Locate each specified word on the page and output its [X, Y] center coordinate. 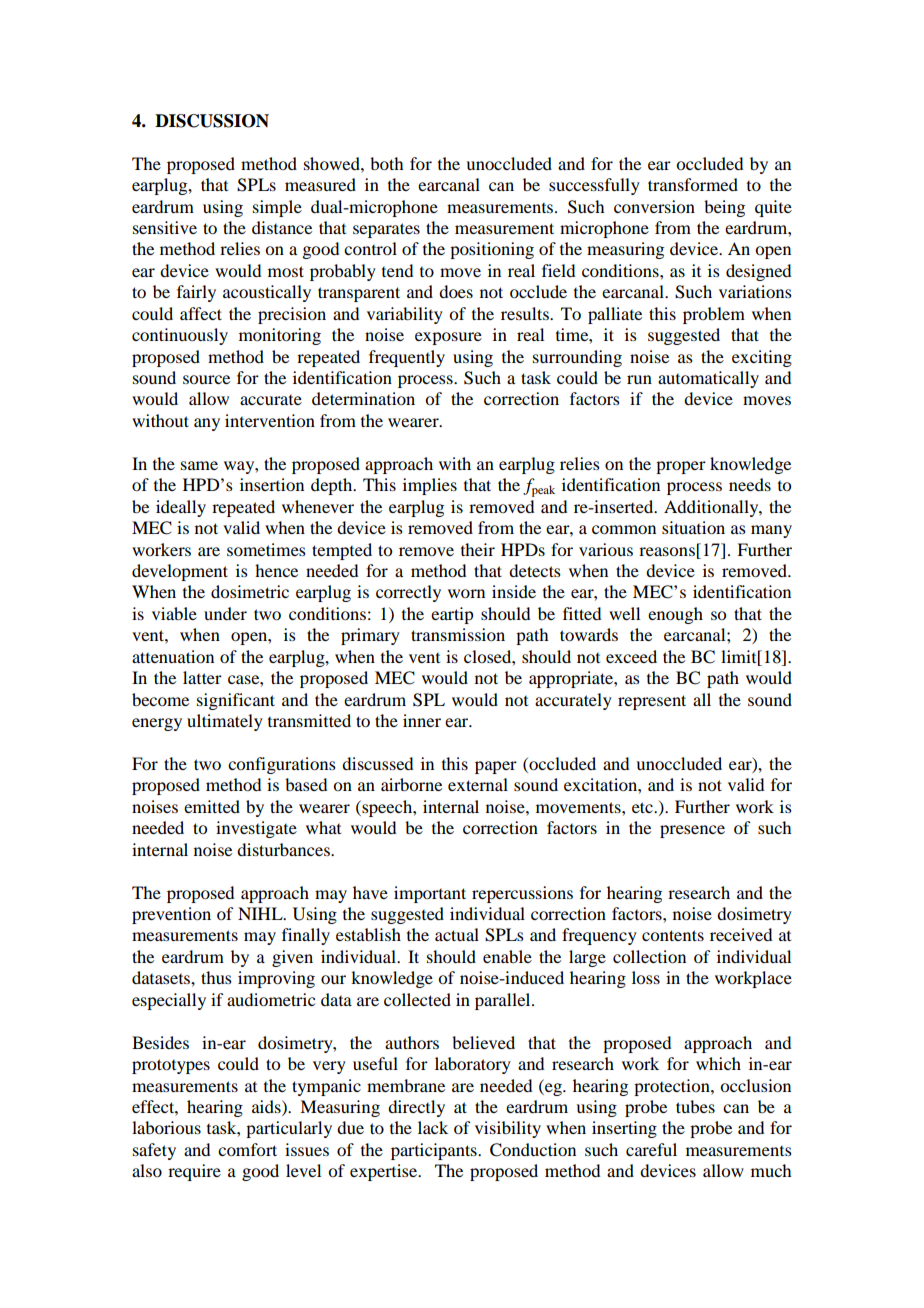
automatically [708, 379]
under [225, 613]
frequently [407, 358]
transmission [458, 634]
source [206, 379]
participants [435, 1151]
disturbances [284, 849]
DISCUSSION [212, 121]
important [430, 894]
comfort [247, 1149]
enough [675, 615]
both [386, 163]
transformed [693, 184]
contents [673, 935]
